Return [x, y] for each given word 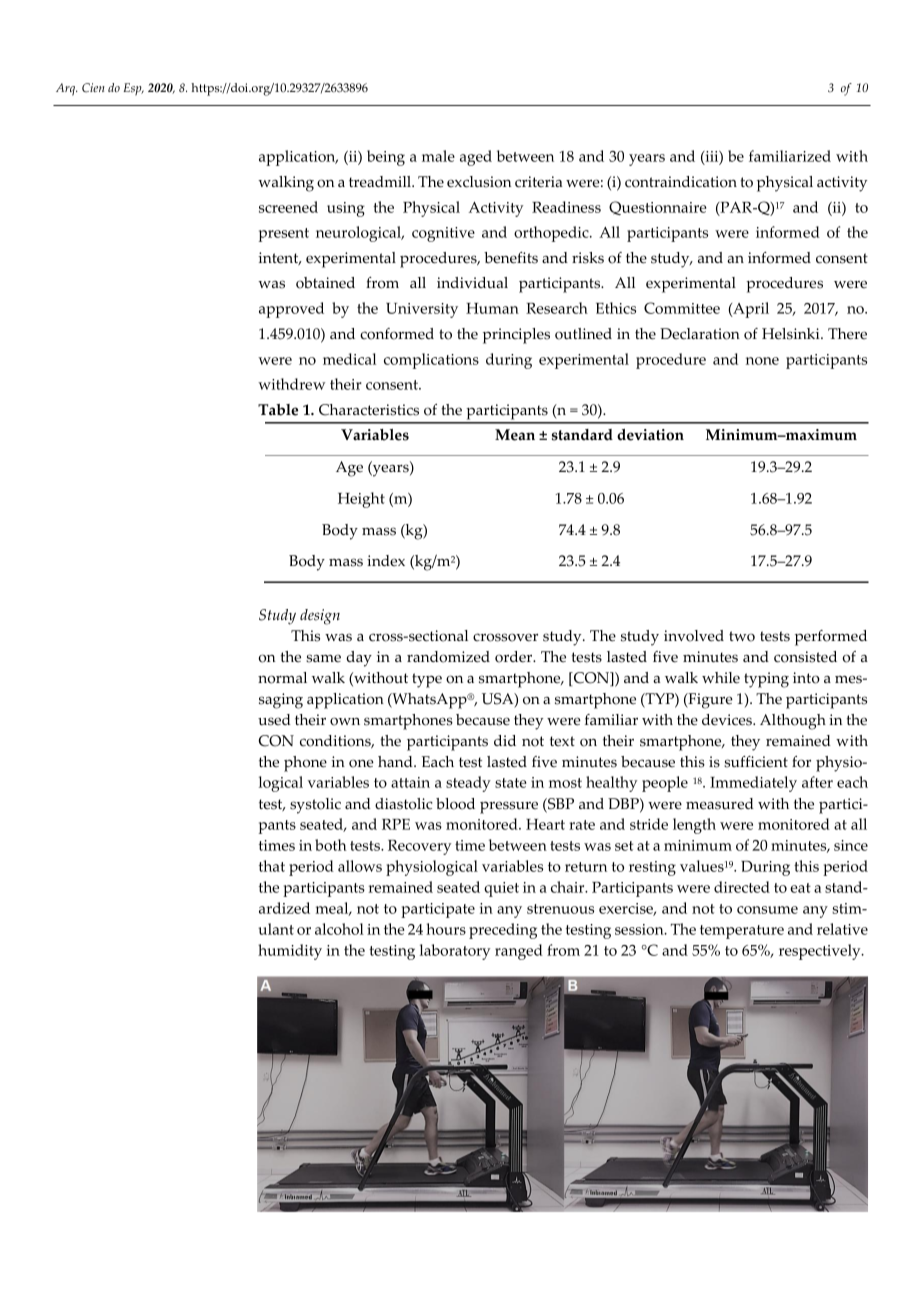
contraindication [681, 182]
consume [767, 910]
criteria [538, 182]
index [386, 561]
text [562, 741]
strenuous [560, 909]
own [345, 721]
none [762, 361]
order [515, 657]
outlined [583, 334]
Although [793, 722]
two [742, 636]
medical [349, 359]
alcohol [339, 929]
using [346, 209]
